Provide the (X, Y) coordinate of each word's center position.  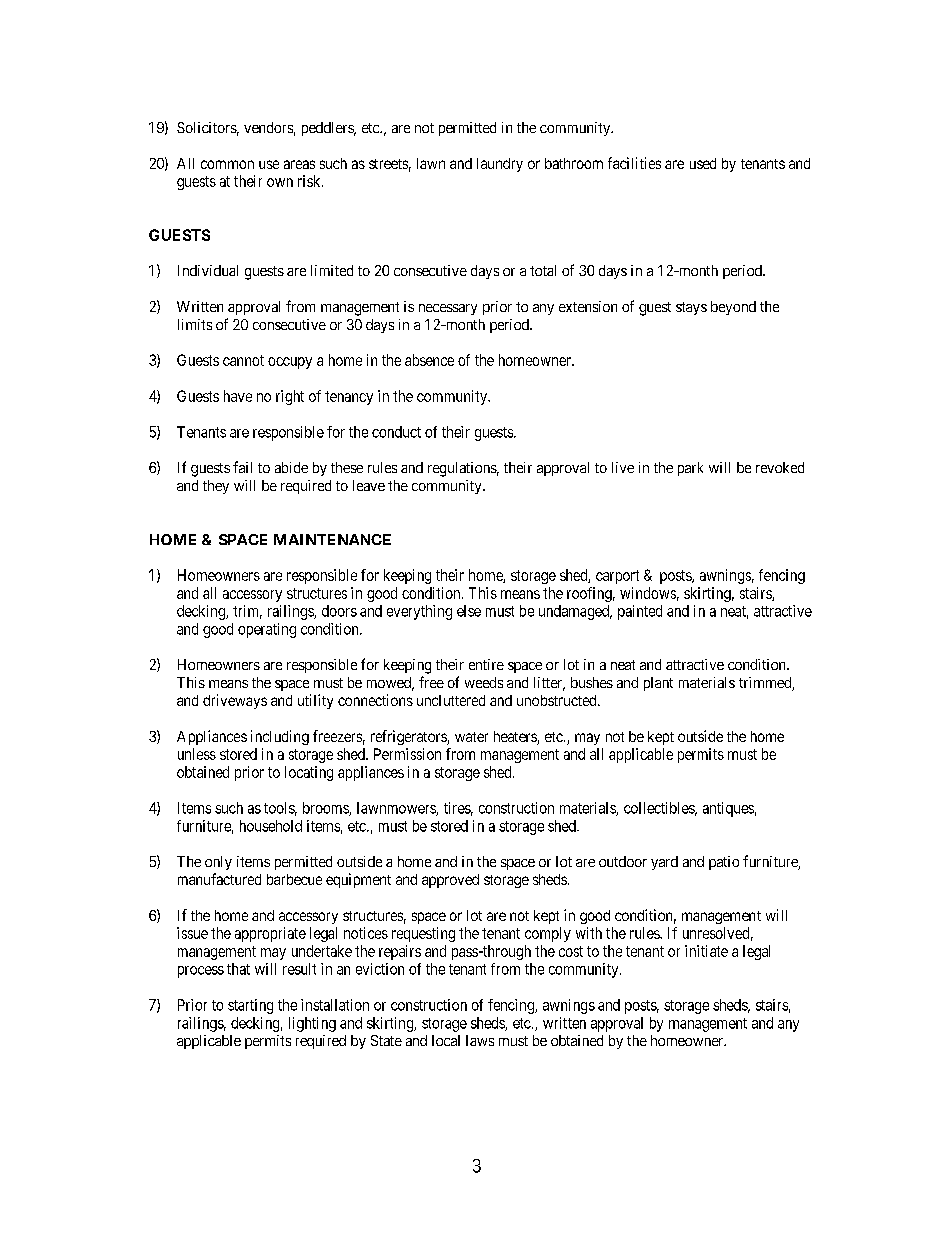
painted (640, 612)
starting (250, 1006)
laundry (500, 165)
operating (267, 630)
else (469, 611)
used (703, 163)
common (227, 164)
